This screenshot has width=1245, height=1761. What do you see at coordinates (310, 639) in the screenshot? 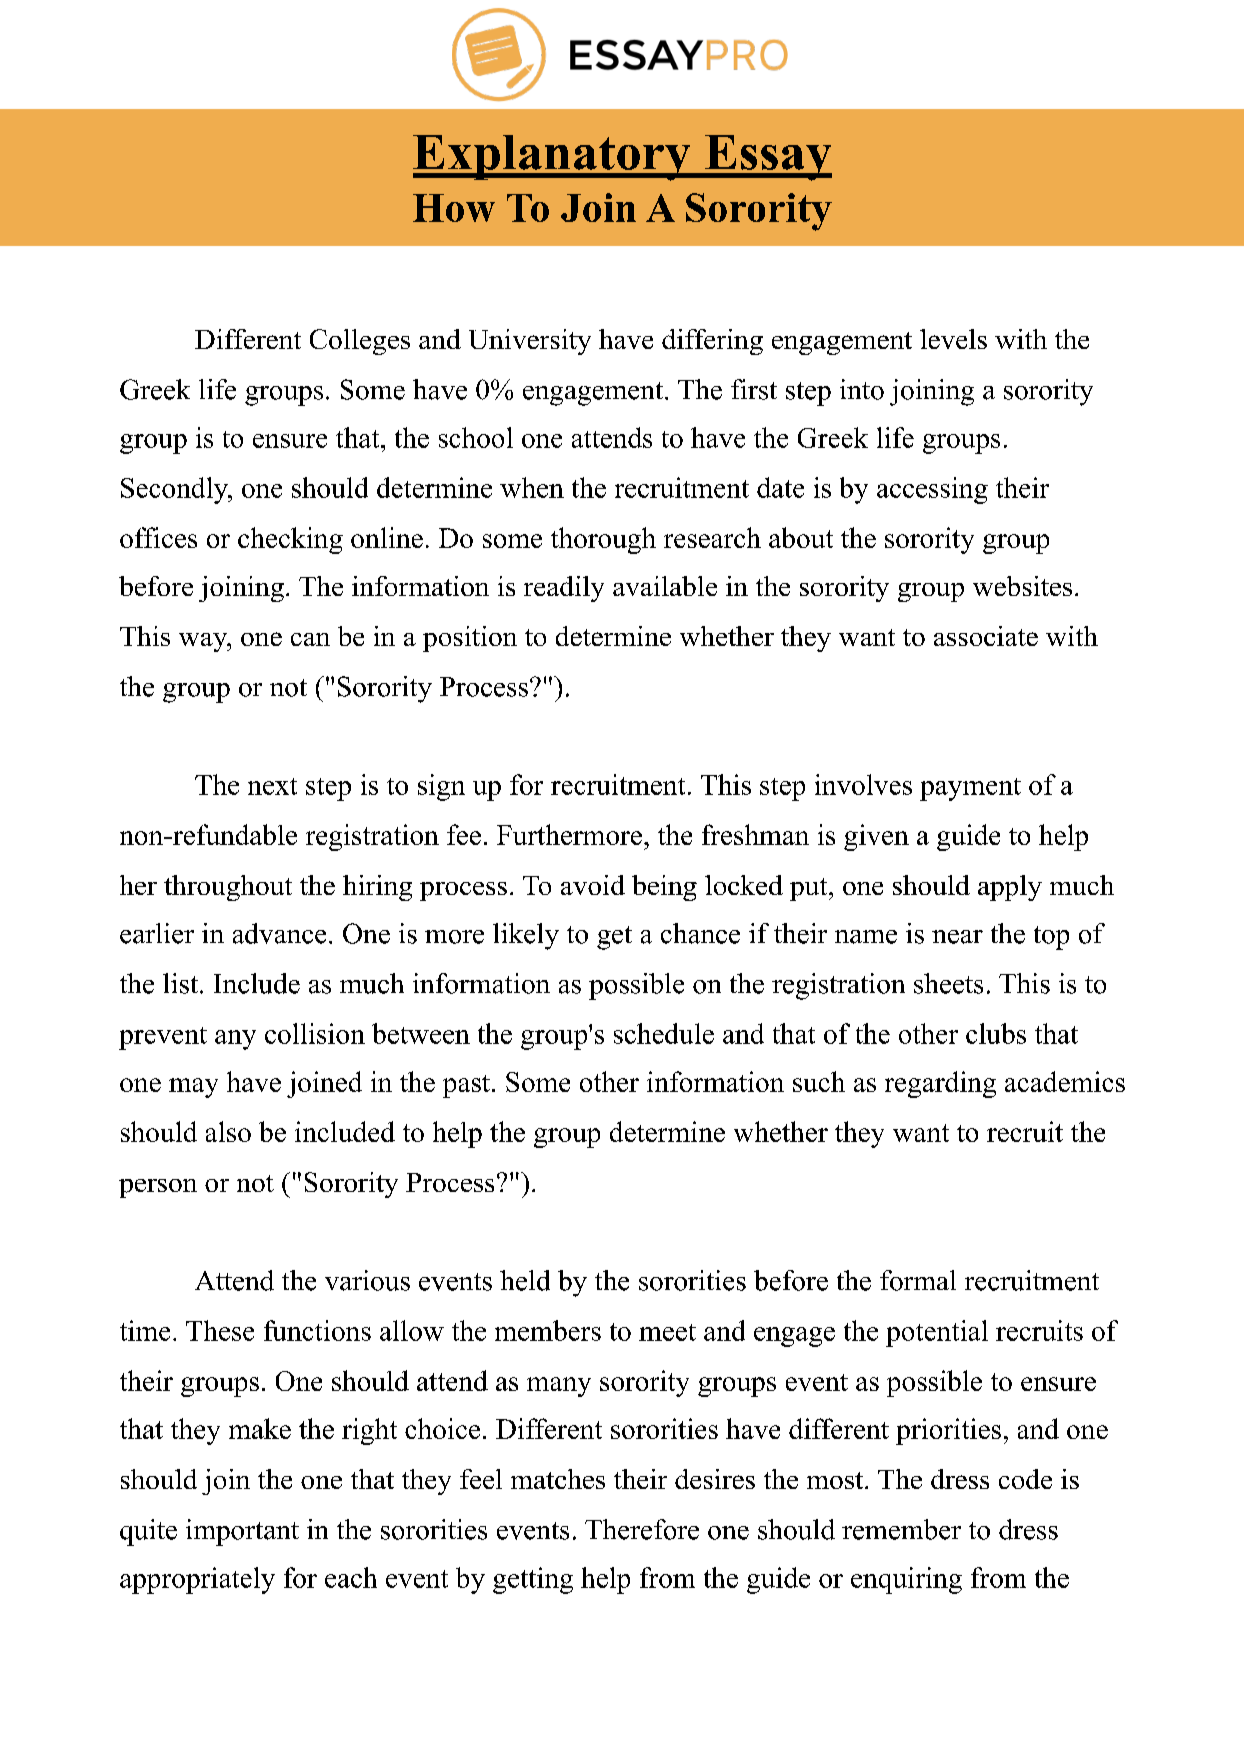
I see `can` at bounding box center [310, 639].
